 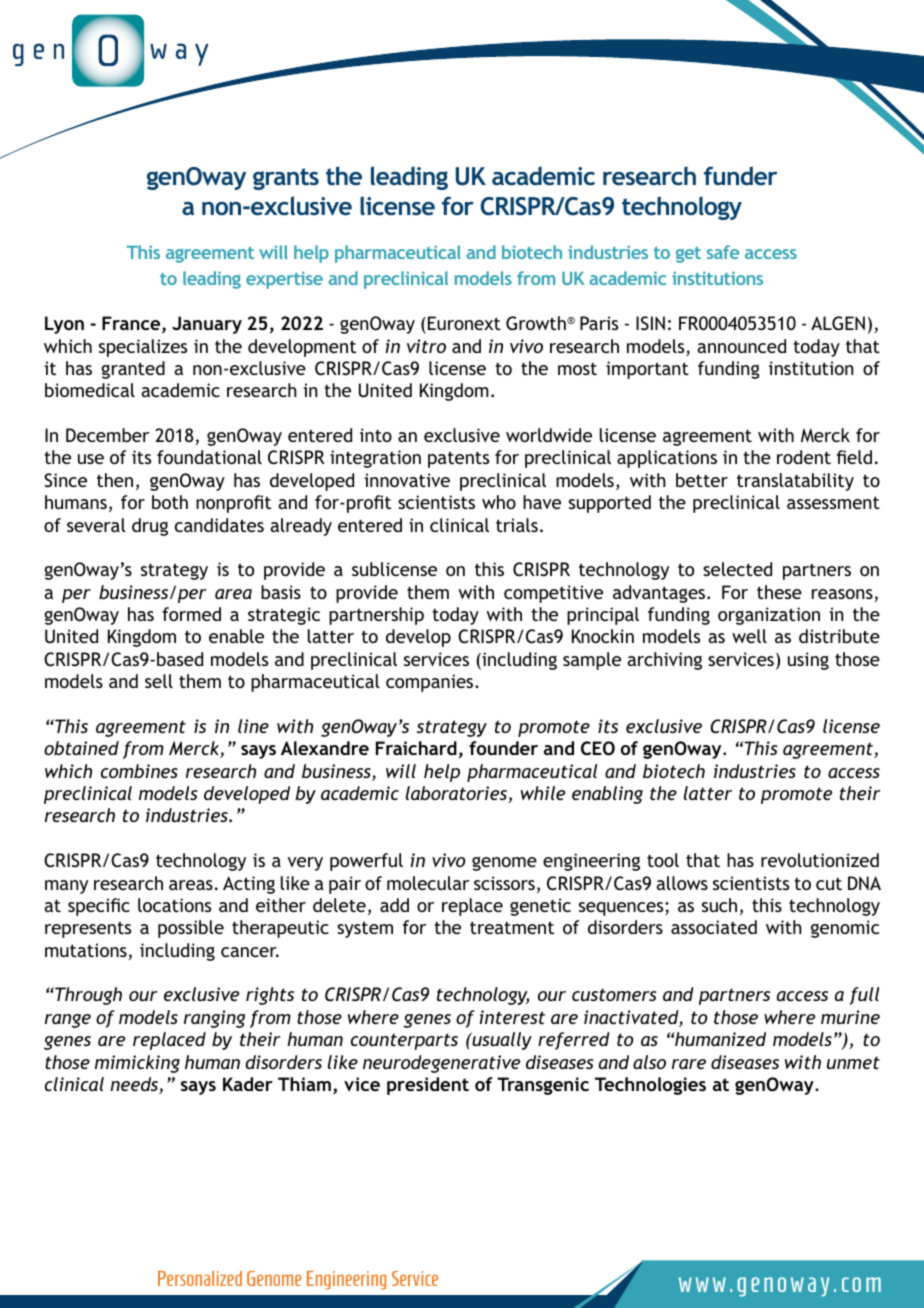 What do you see at coordinates (503, 748) in the page?
I see `founder` at bounding box center [503, 748].
